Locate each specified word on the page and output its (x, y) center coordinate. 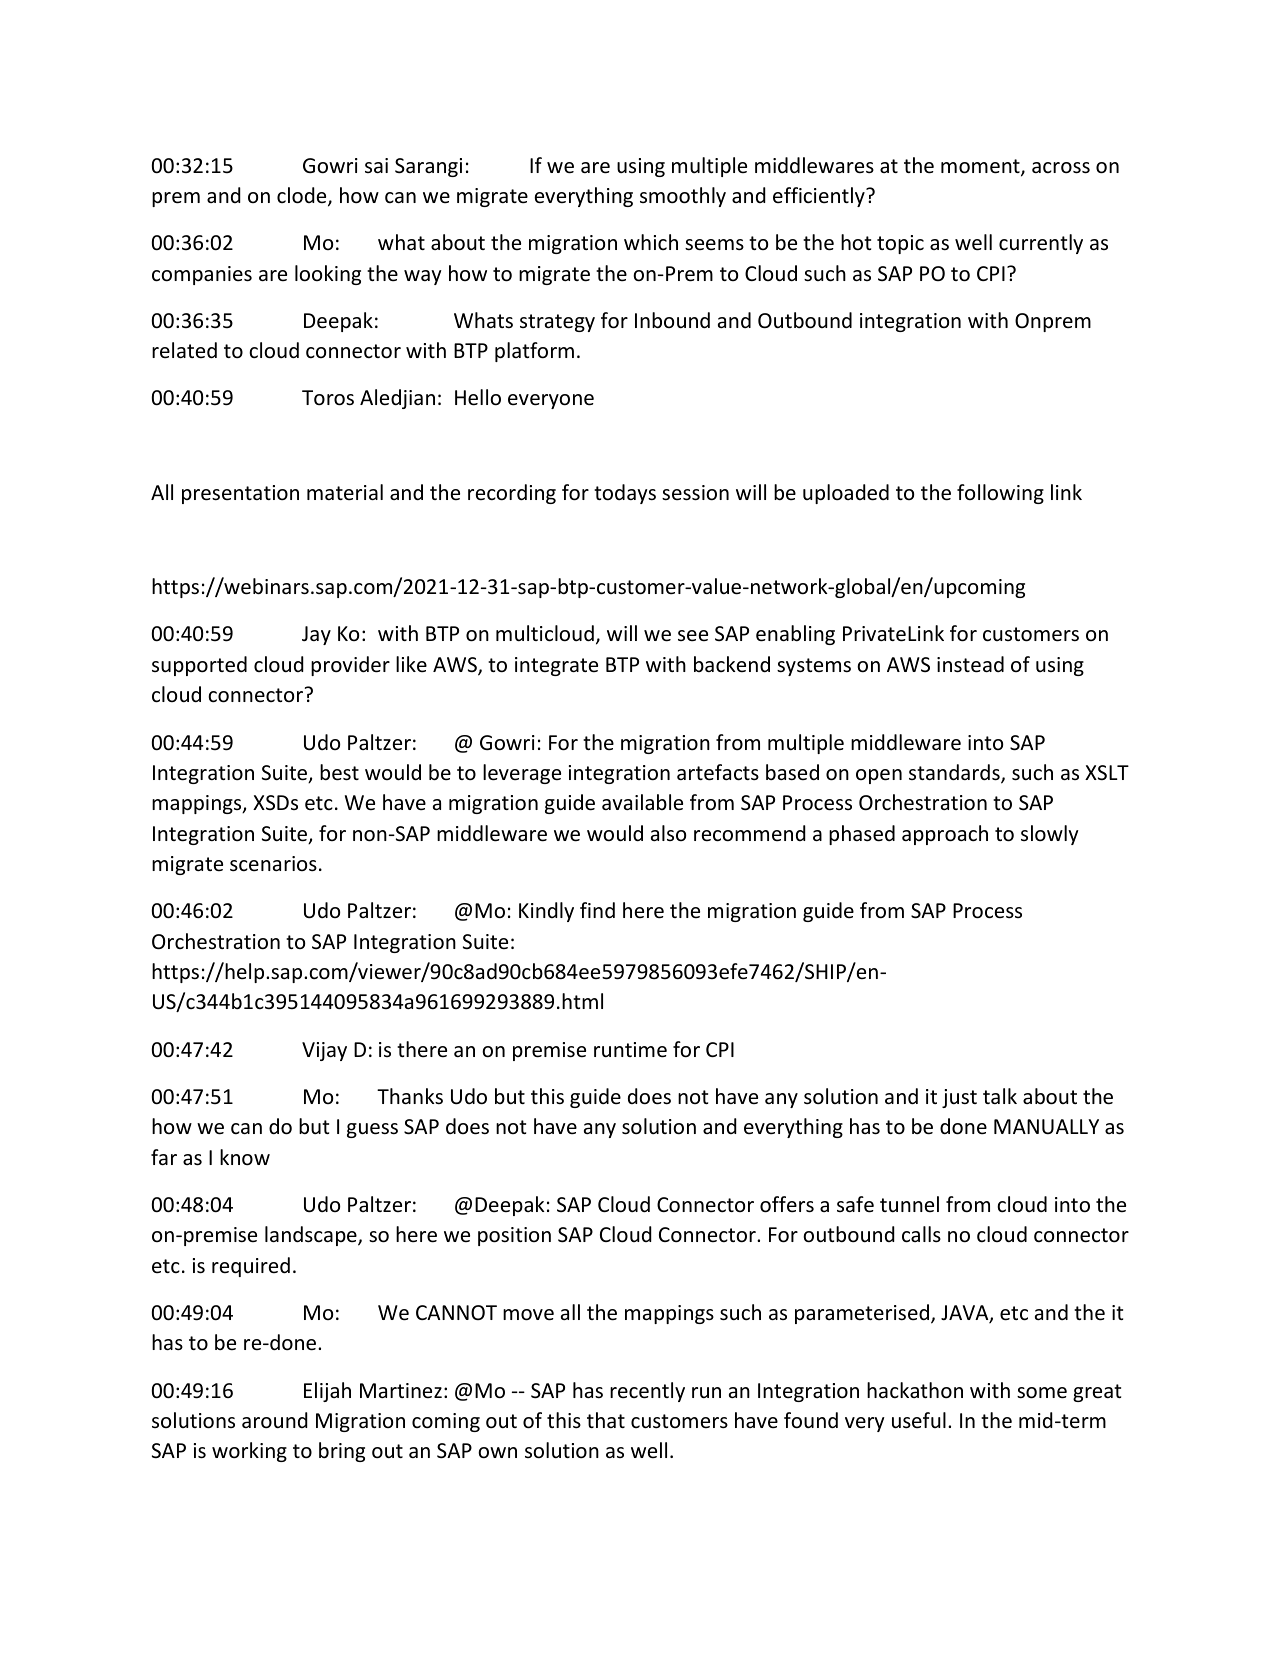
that (606, 1420)
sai (376, 165)
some (1042, 1393)
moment (981, 167)
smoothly (683, 197)
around (275, 1420)
